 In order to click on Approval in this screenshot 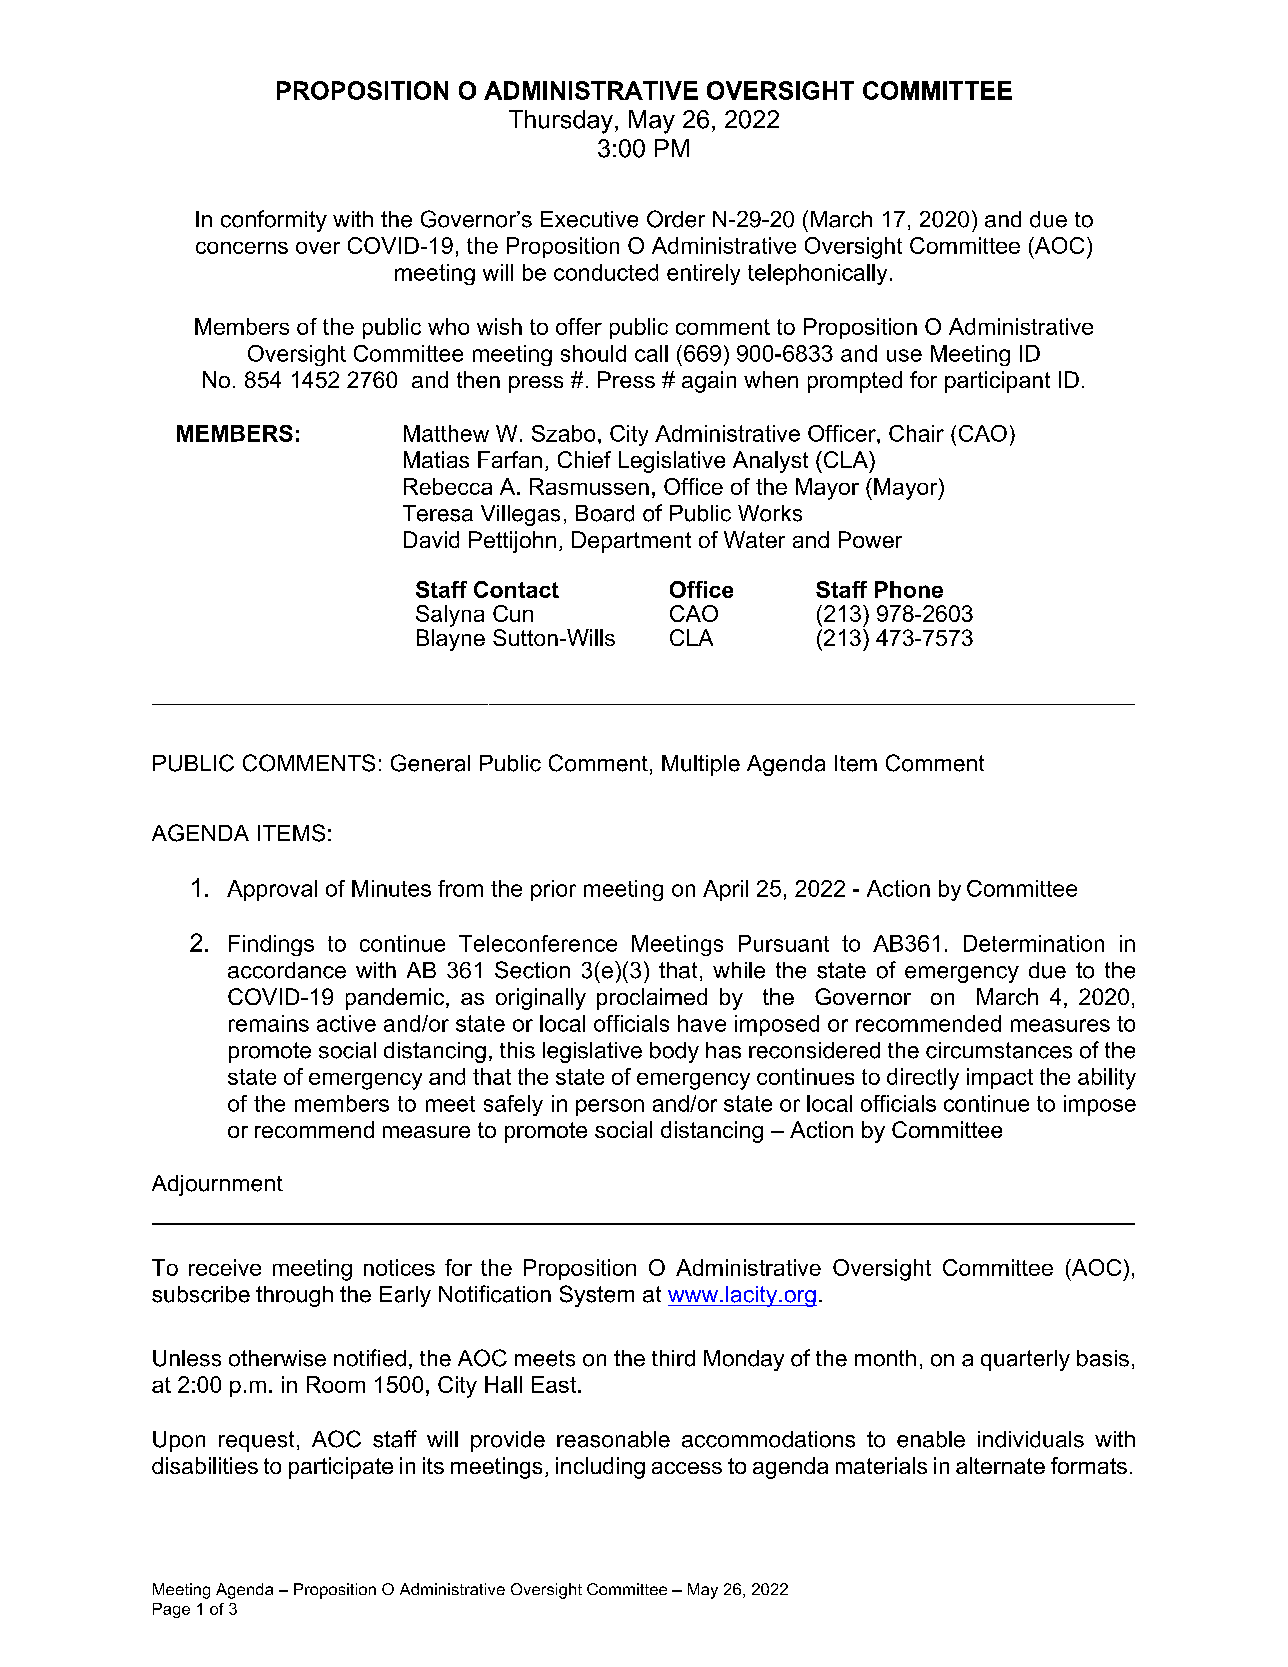, I will do `click(272, 890)`.
